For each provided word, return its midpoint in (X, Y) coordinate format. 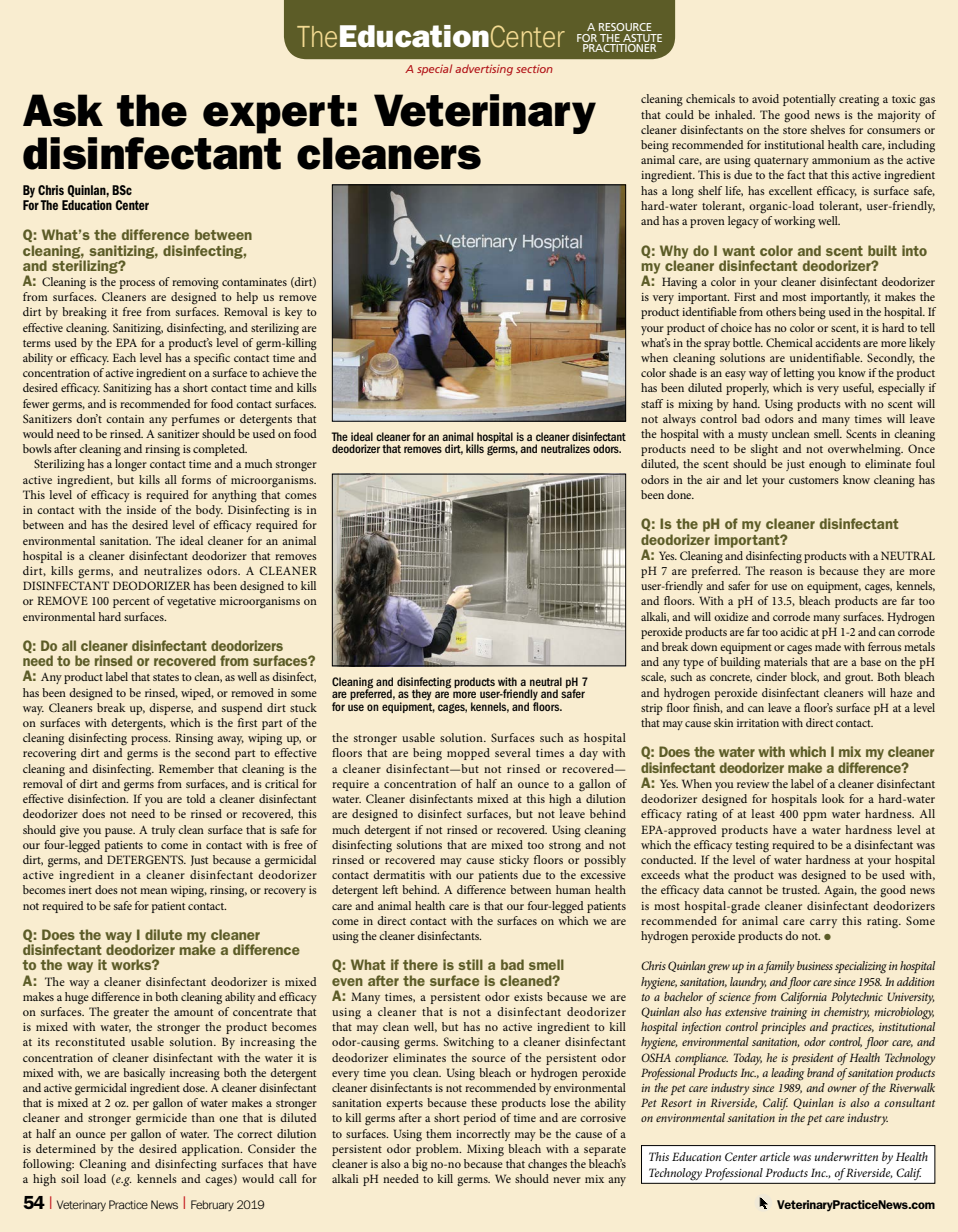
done (680, 494)
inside (141, 509)
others (781, 311)
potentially (809, 100)
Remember (186, 768)
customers (814, 480)
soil (70, 1178)
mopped (468, 754)
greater (131, 1014)
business (815, 965)
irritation (758, 723)
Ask (63, 110)
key (293, 313)
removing (195, 284)
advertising (484, 70)
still (470, 964)
